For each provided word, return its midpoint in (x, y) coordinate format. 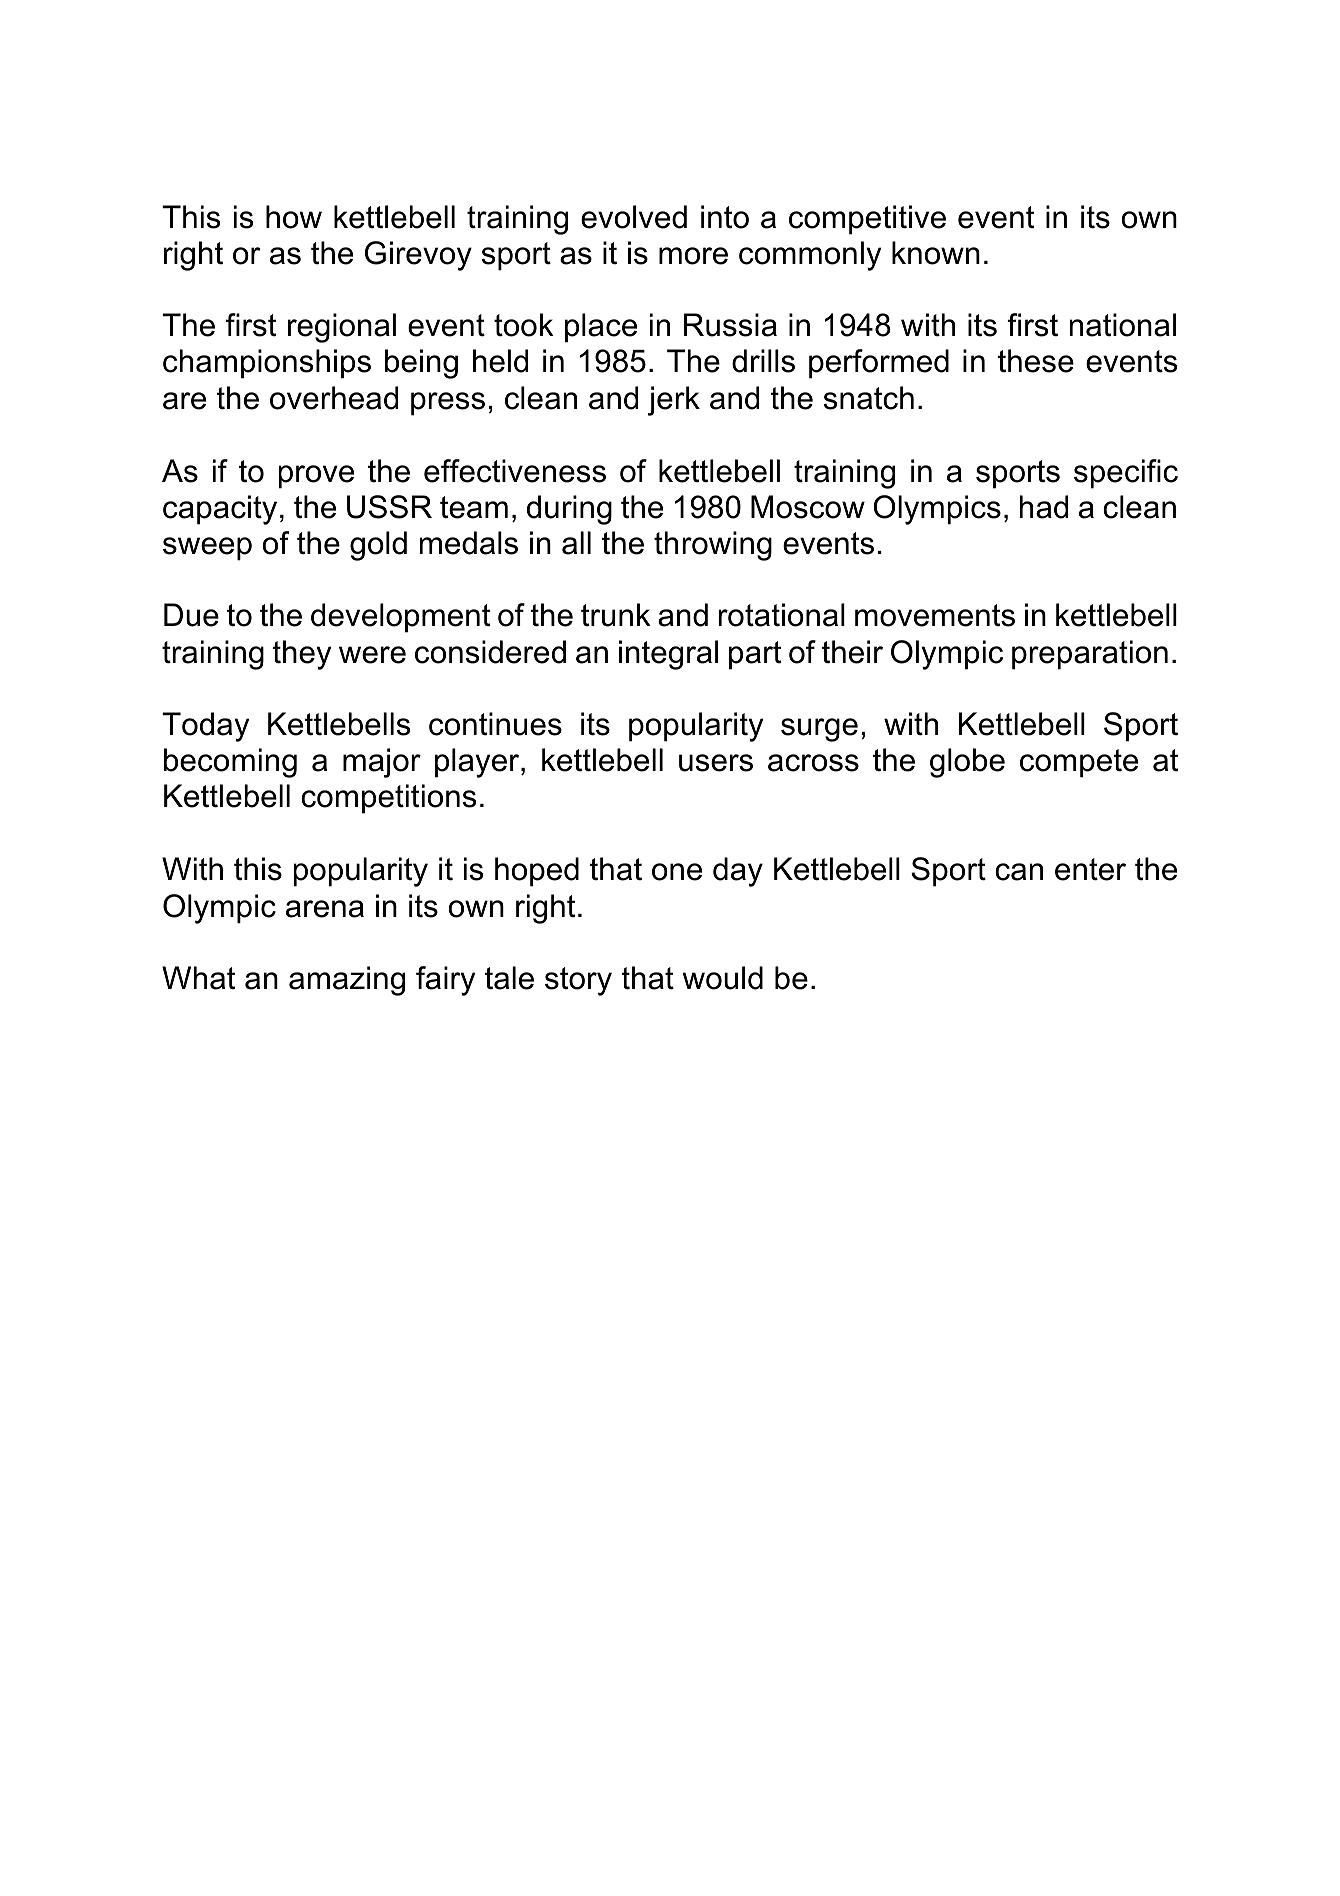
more (693, 256)
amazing (347, 981)
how (294, 217)
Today (205, 727)
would (723, 978)
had (1044, 507)
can (1019, 872)
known (936, 253)
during (569, 510)
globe (967, 763)
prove (316, 477)
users (716, 763)
